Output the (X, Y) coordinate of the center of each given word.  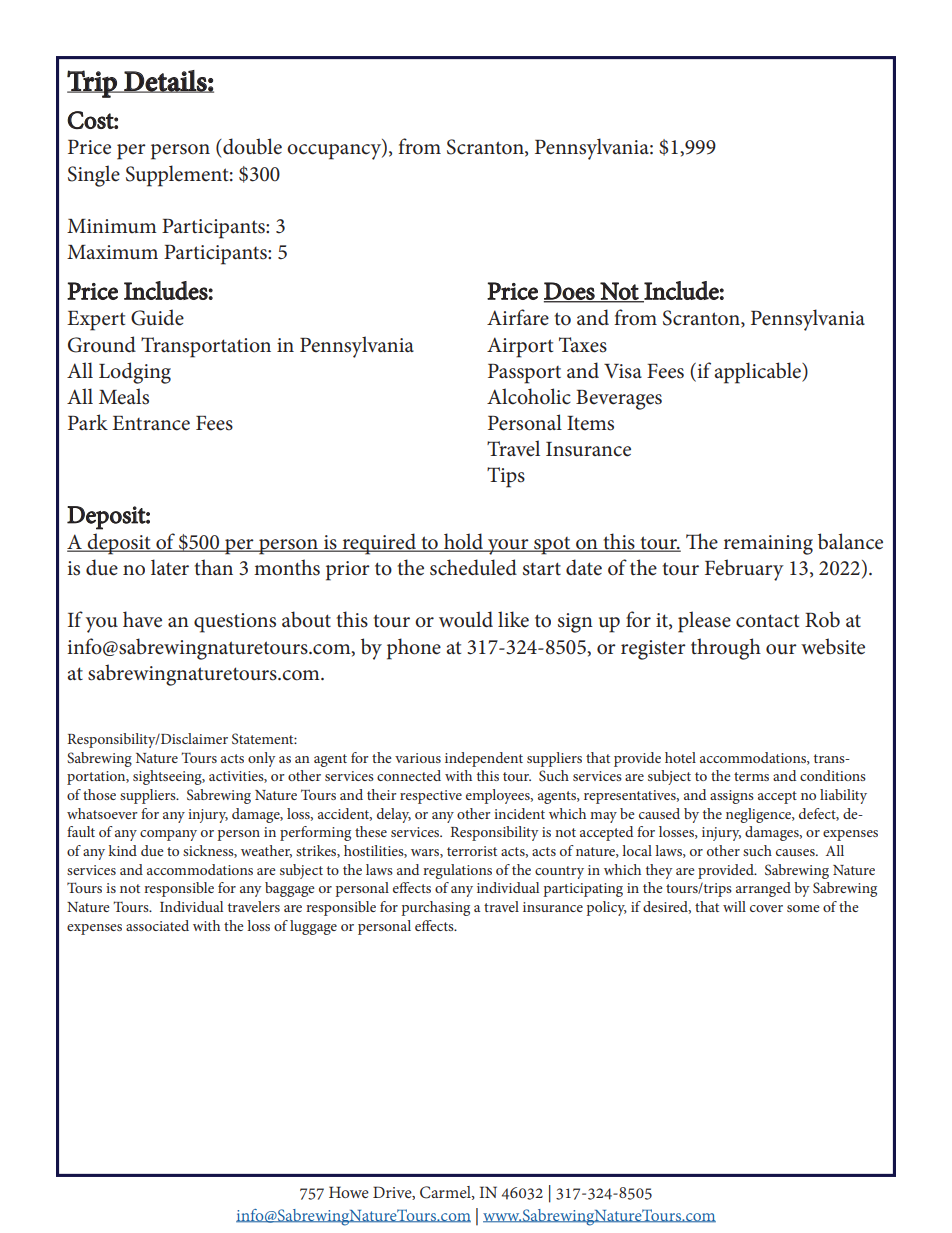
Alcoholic (529, 396)
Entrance (151, 423)
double (251, 146)
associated (157, 925)
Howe (349, 1192)
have (142, 619)
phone (414, 649)
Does (570, 292)
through (726, 649)
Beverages (619, 400)
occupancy (335, 152)
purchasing (435, 908)
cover (766, 908)
